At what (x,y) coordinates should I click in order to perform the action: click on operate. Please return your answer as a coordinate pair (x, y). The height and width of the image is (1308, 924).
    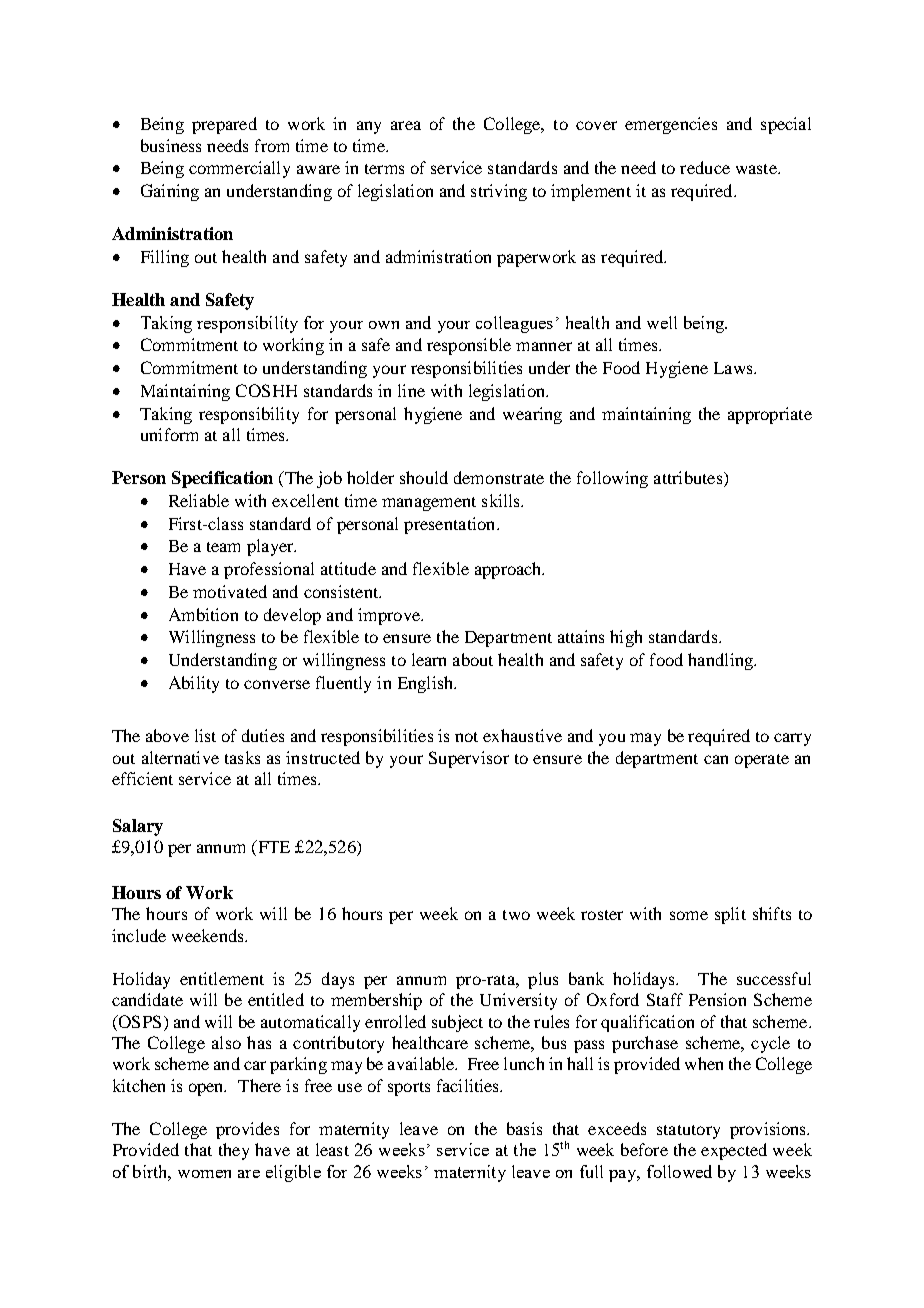
    Looking at the image, I should click on (762, 761).
